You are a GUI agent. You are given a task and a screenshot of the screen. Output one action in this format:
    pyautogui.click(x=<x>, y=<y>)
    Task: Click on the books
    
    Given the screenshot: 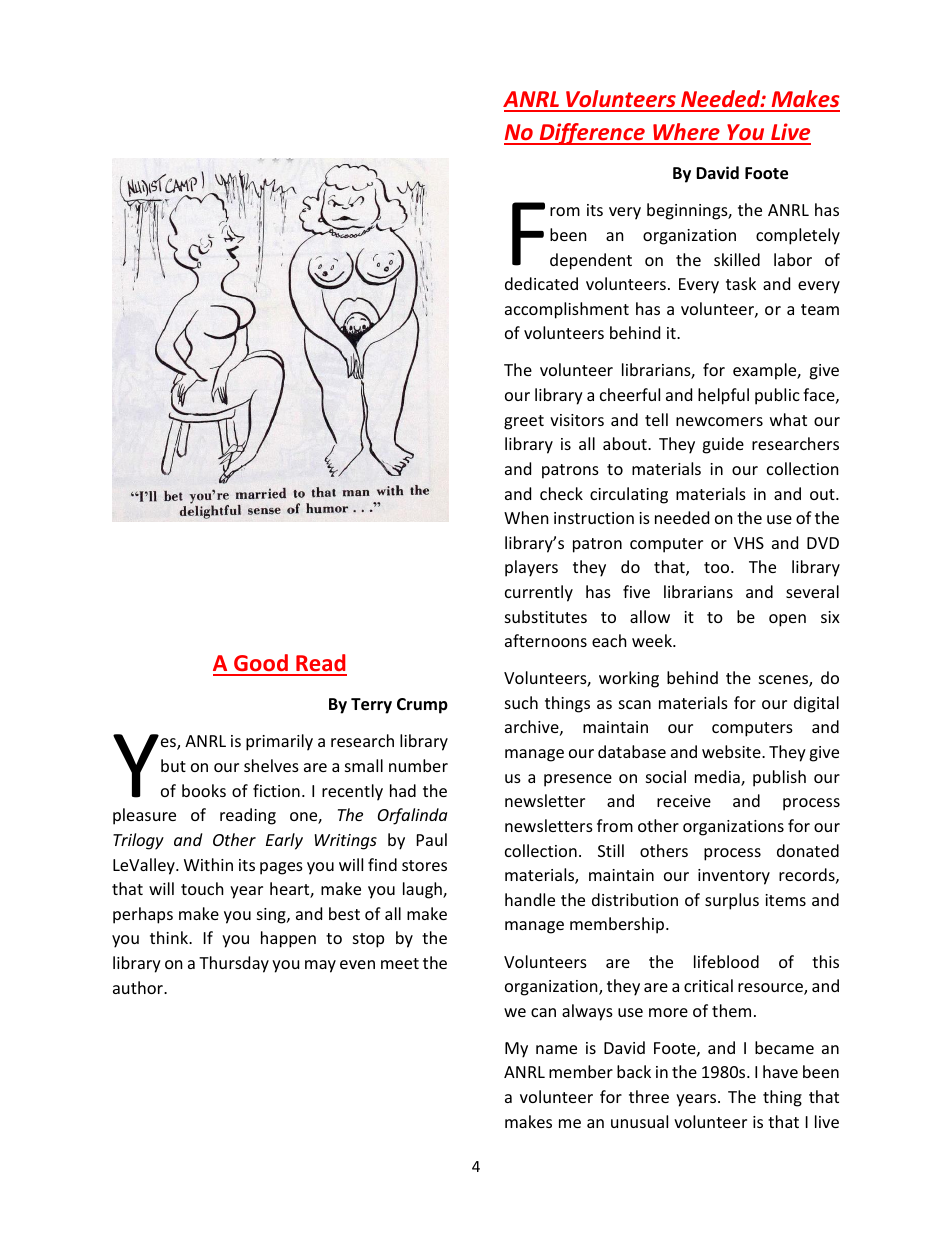 What is the action you would take?
    pyautogui.click(x=204, y=790)
